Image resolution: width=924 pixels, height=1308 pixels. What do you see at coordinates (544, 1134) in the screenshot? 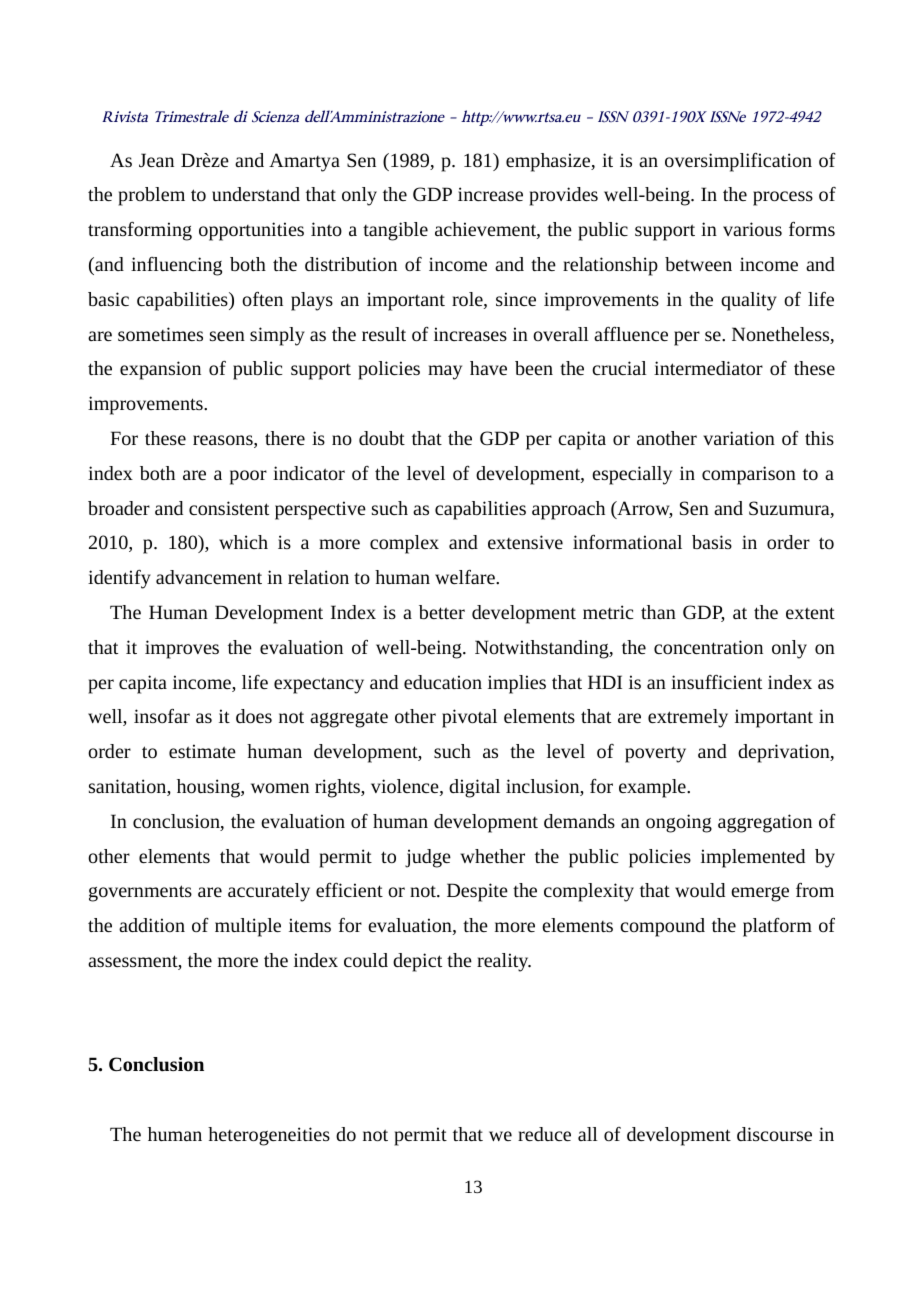
I see `reduce` at bounding box center [544, 1134].
